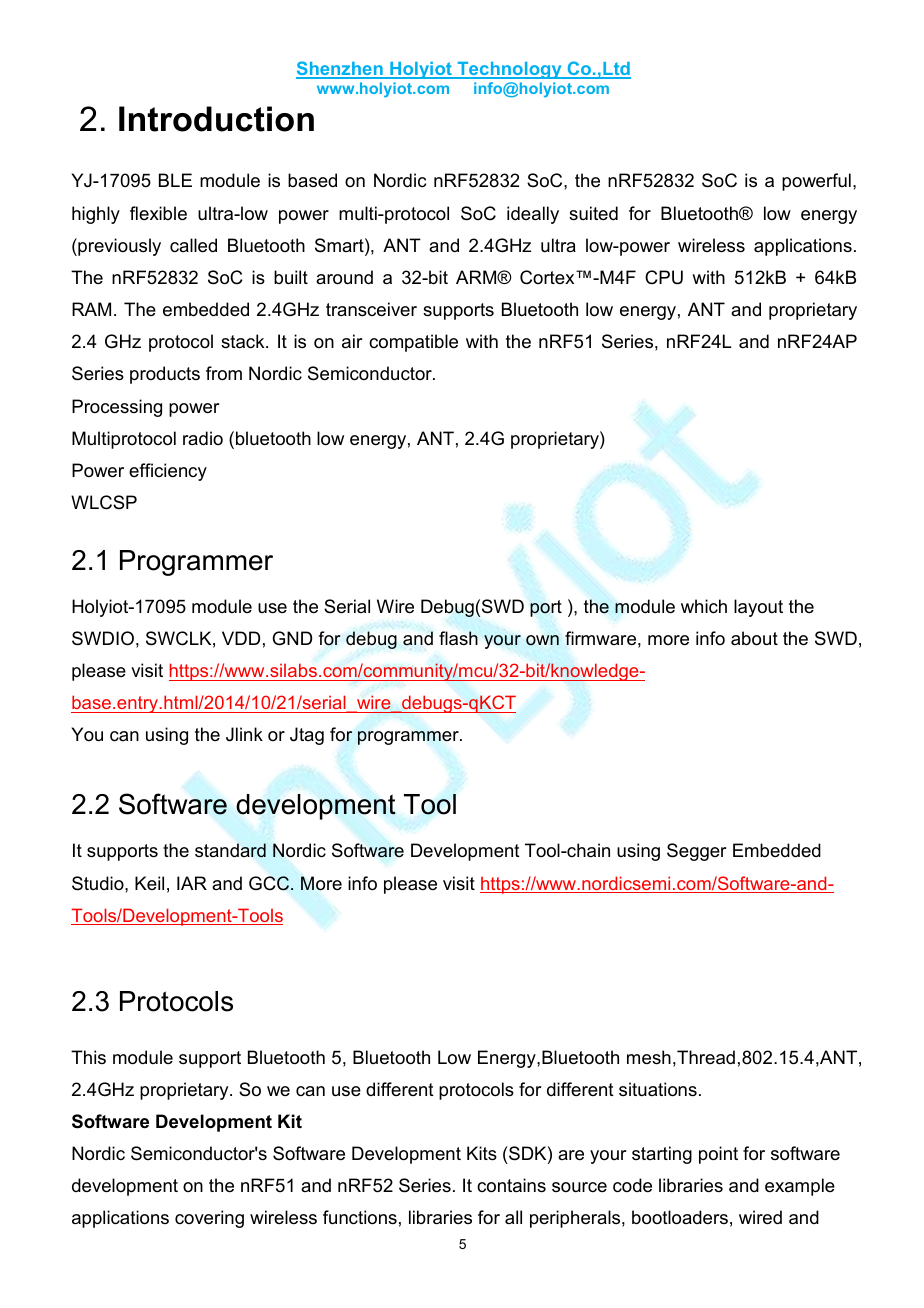  I want to click on point, so click(718, 1155).
